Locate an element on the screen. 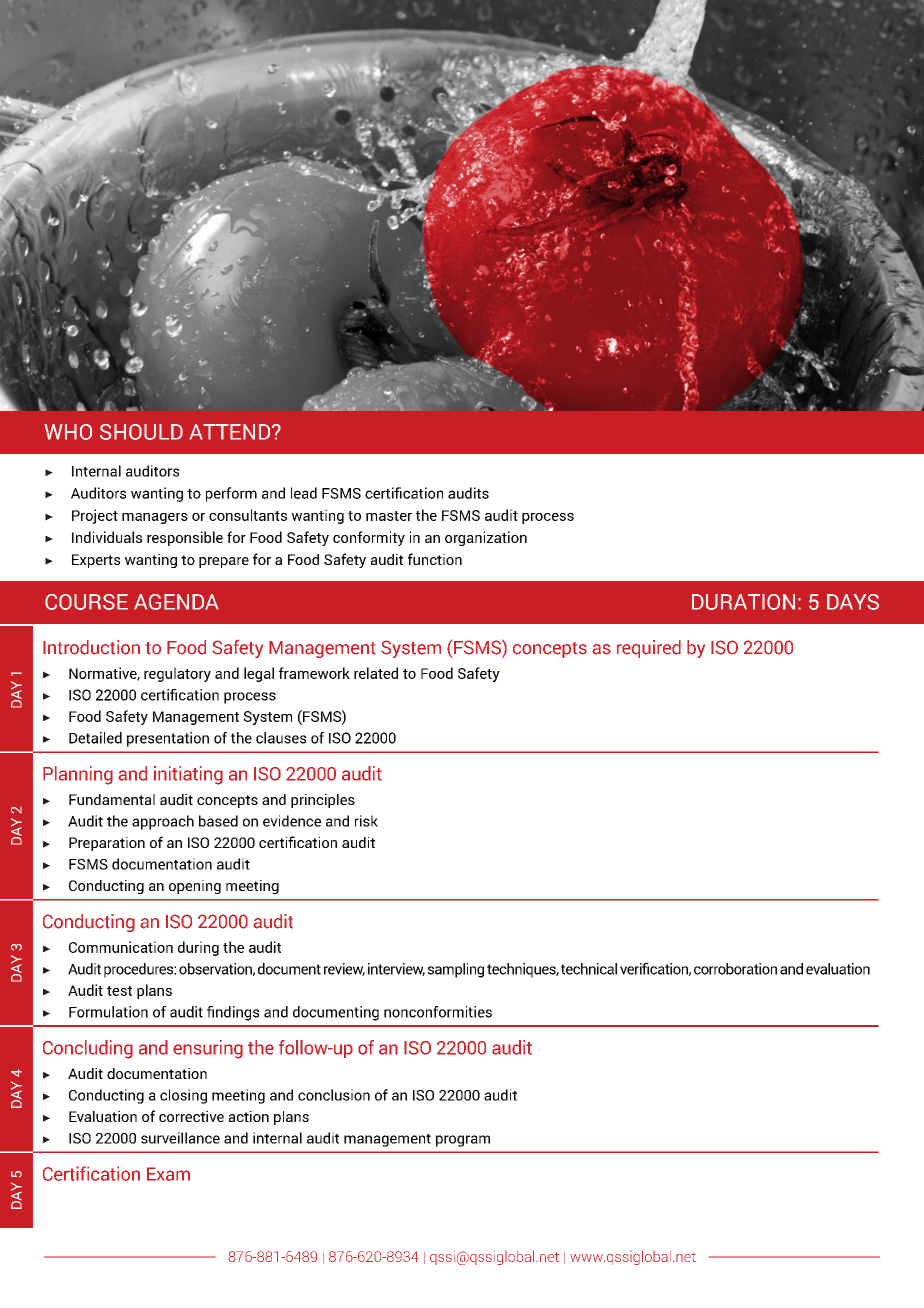  program is located at coordinates (463, 1141).
